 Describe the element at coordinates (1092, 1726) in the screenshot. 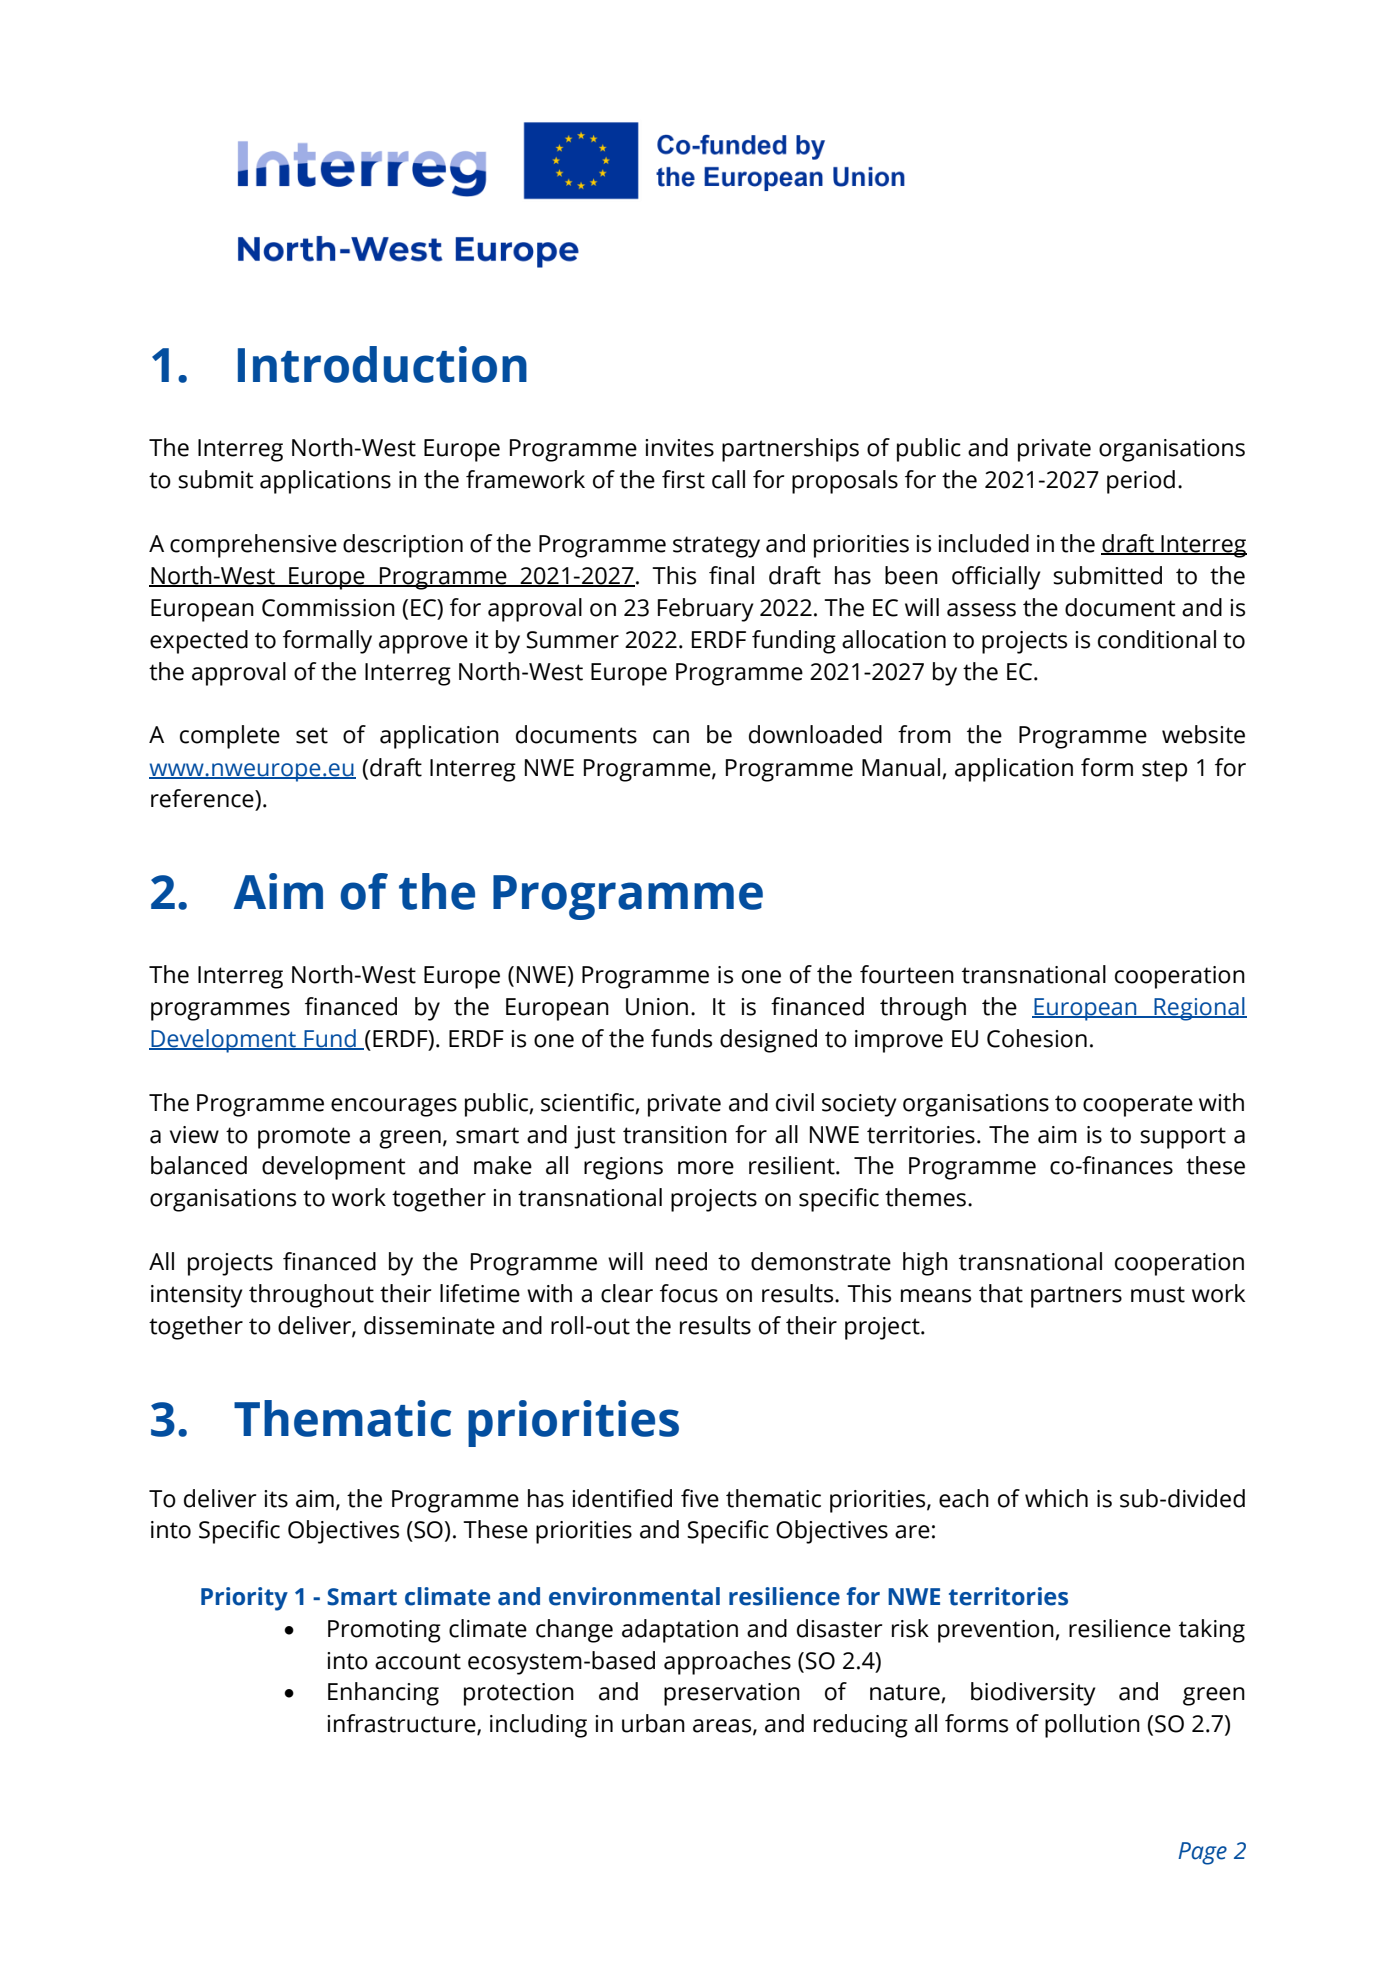

I see `pollution` at that location.
